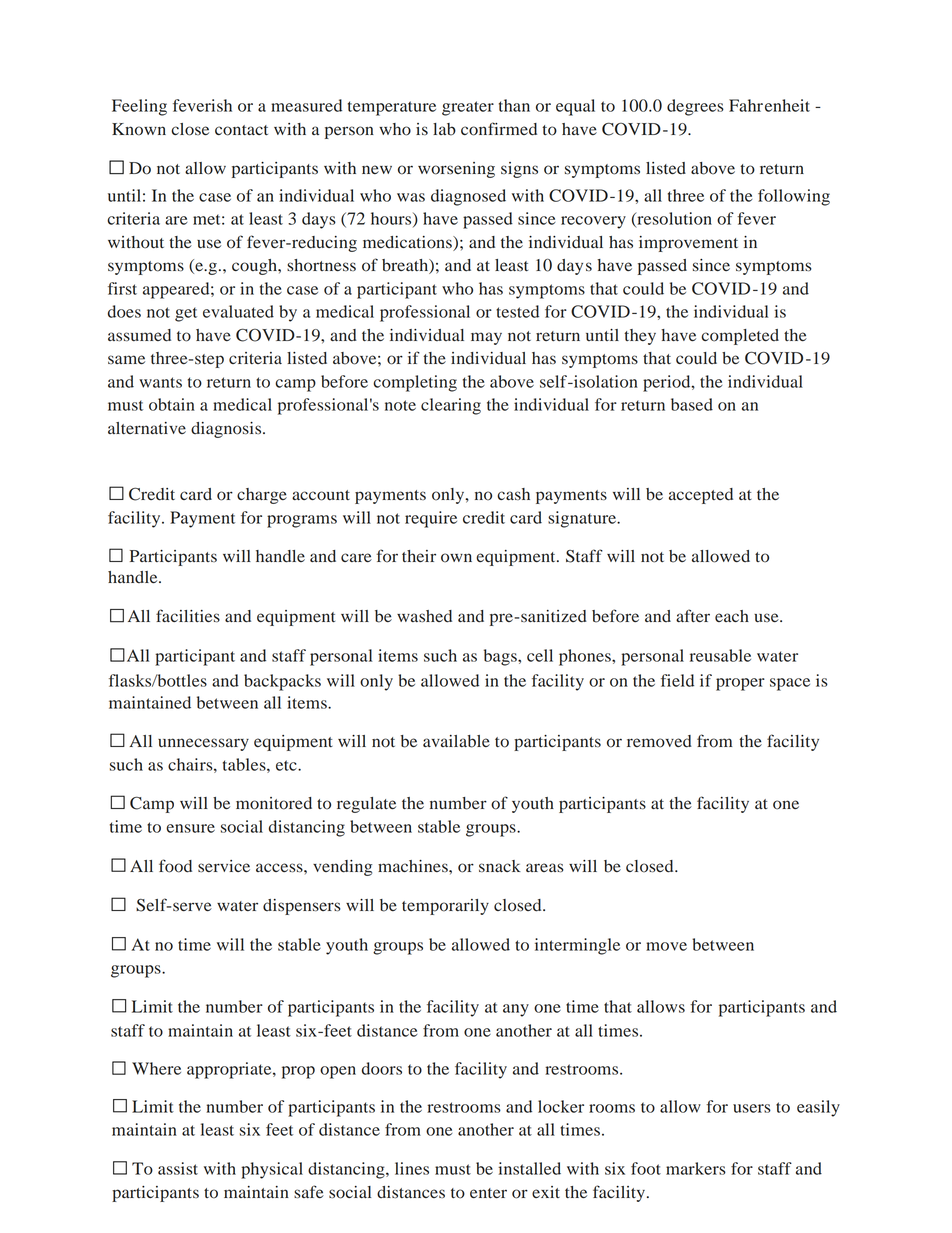 Image resolution: width=952 pixels, height=1233 pixels. Describe the element at coordinates (501, 657) in the screenshot. I see `bags` at that location.
